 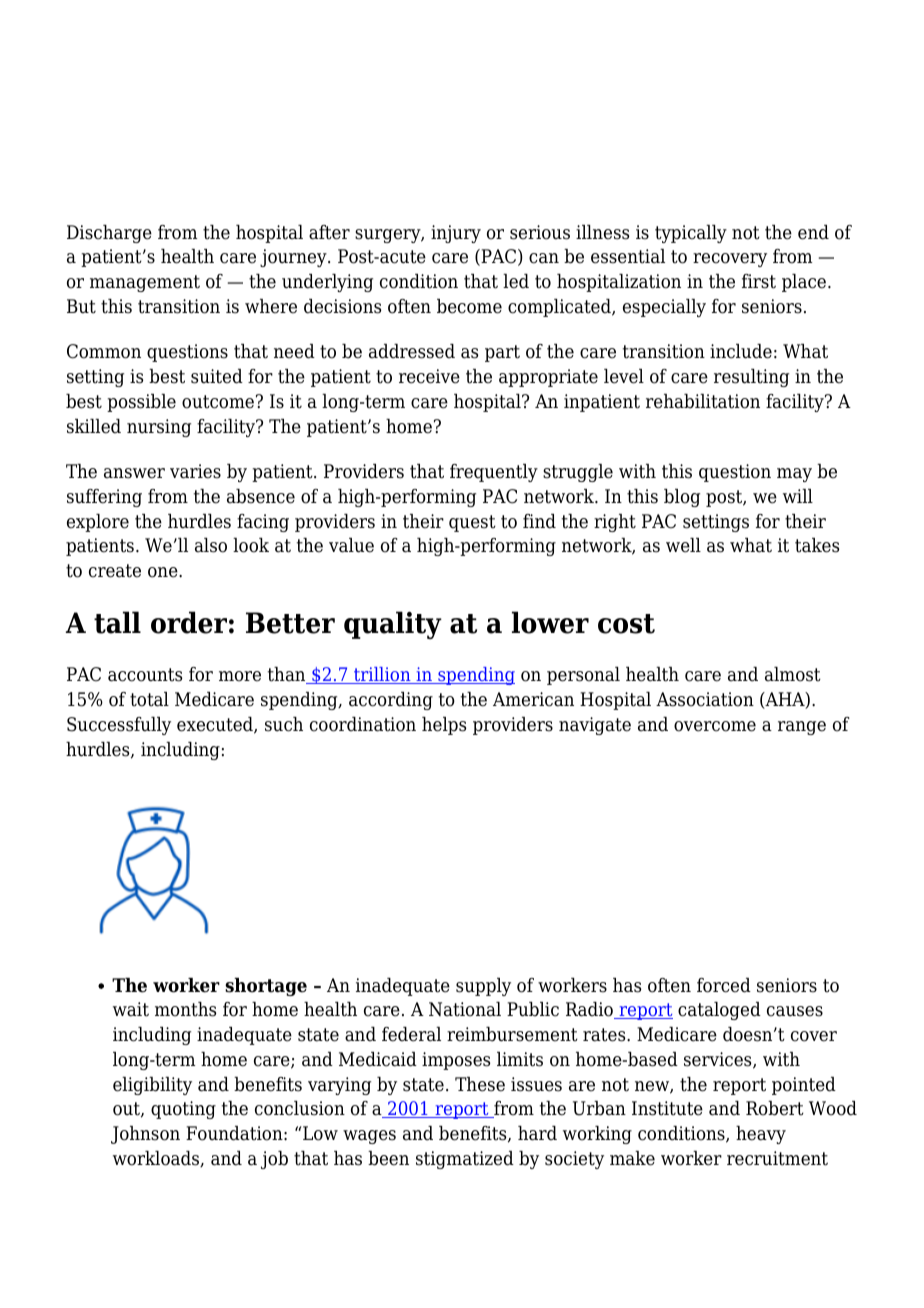 I want to click on helps, so click(x=444, y=726).
